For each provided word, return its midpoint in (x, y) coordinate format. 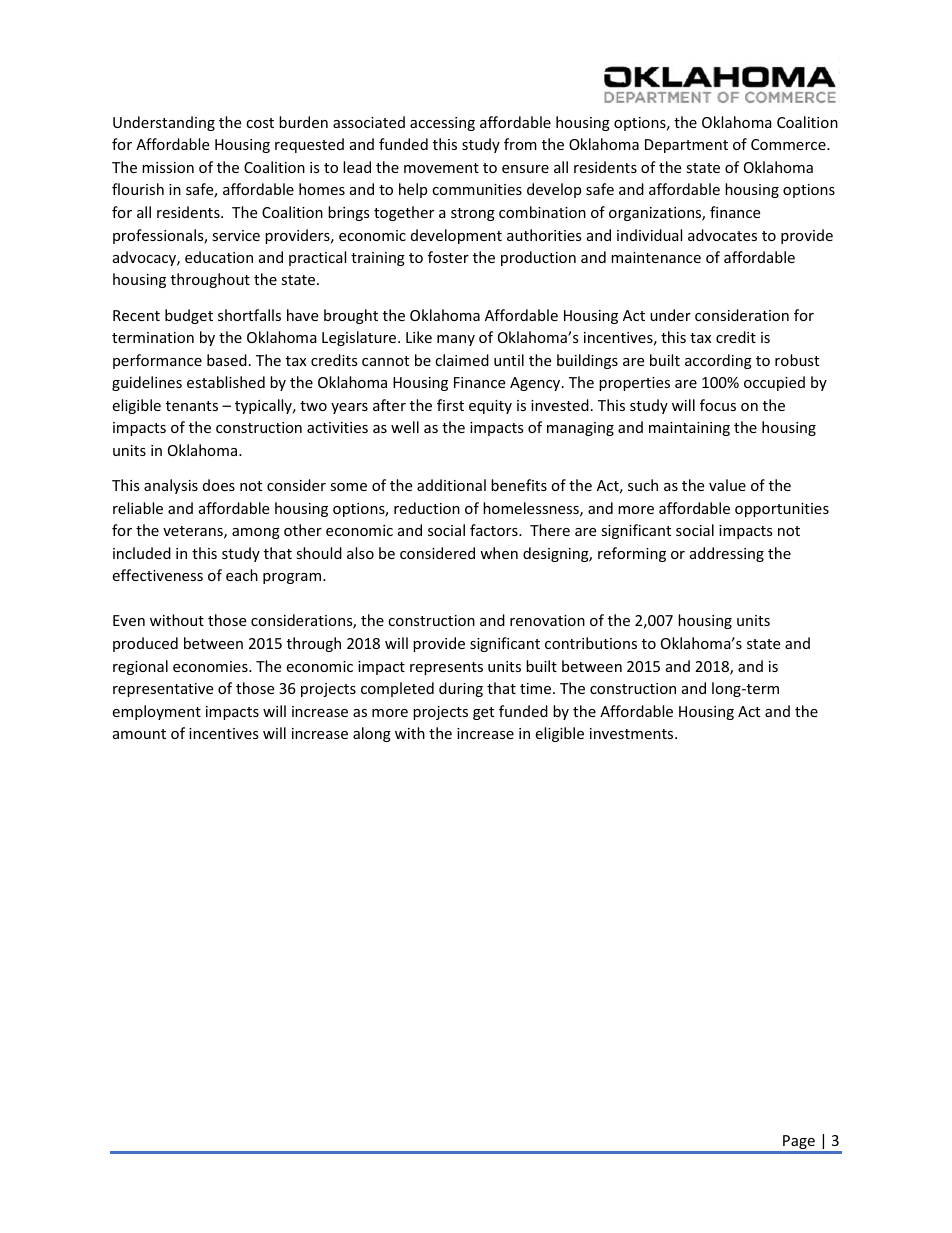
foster (448, 257)
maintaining (689, 429)
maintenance (656, 257)
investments (633, 733)
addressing (727, 554)
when (499, 553)
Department (686, 146)
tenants (192, 406)
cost (260, 123)
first (450, 405)
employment (156, 712)
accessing (442, 124)
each (242, 575)
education (219, 257)
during (461, 689)
